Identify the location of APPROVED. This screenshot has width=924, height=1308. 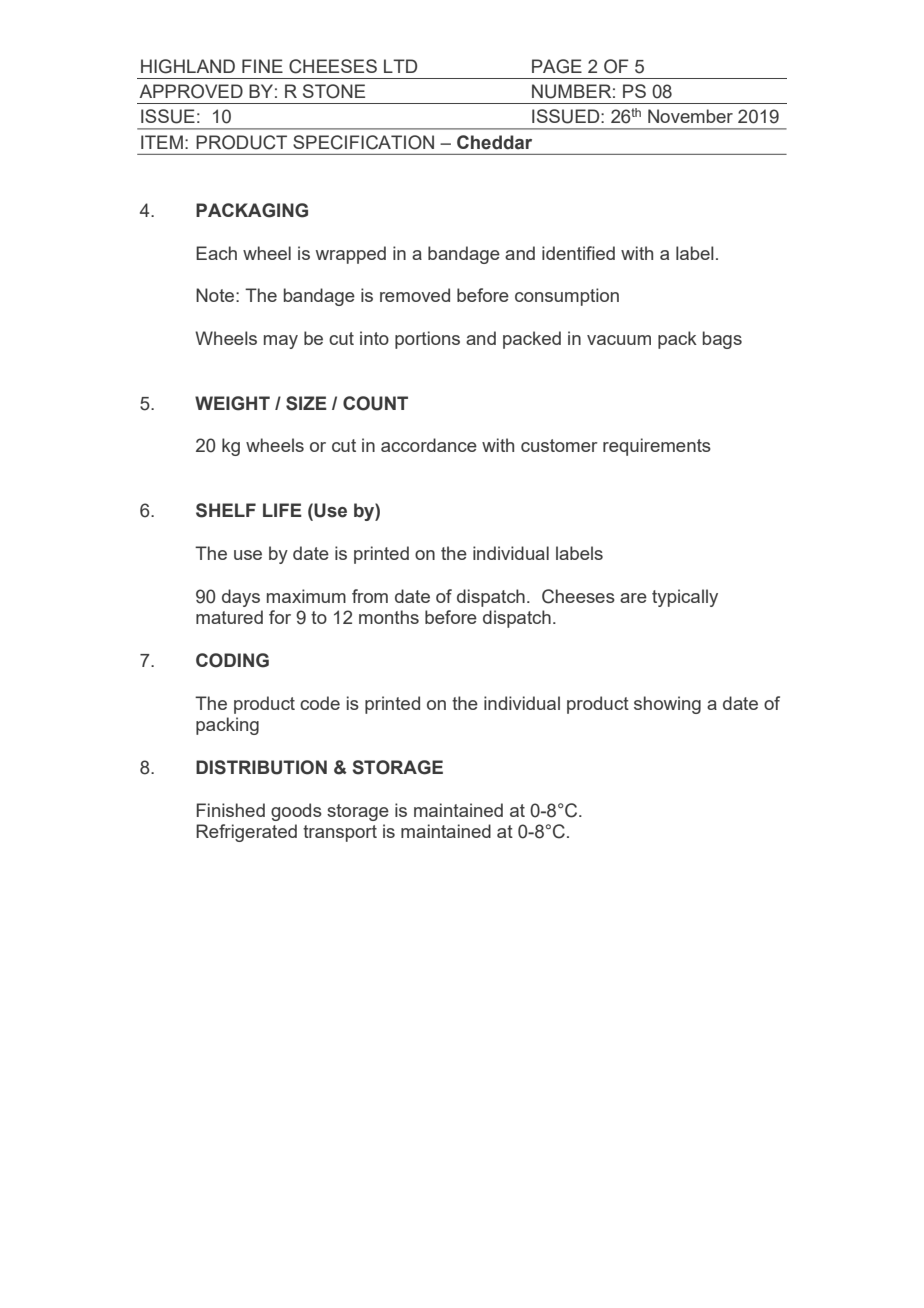
(191, 91).
